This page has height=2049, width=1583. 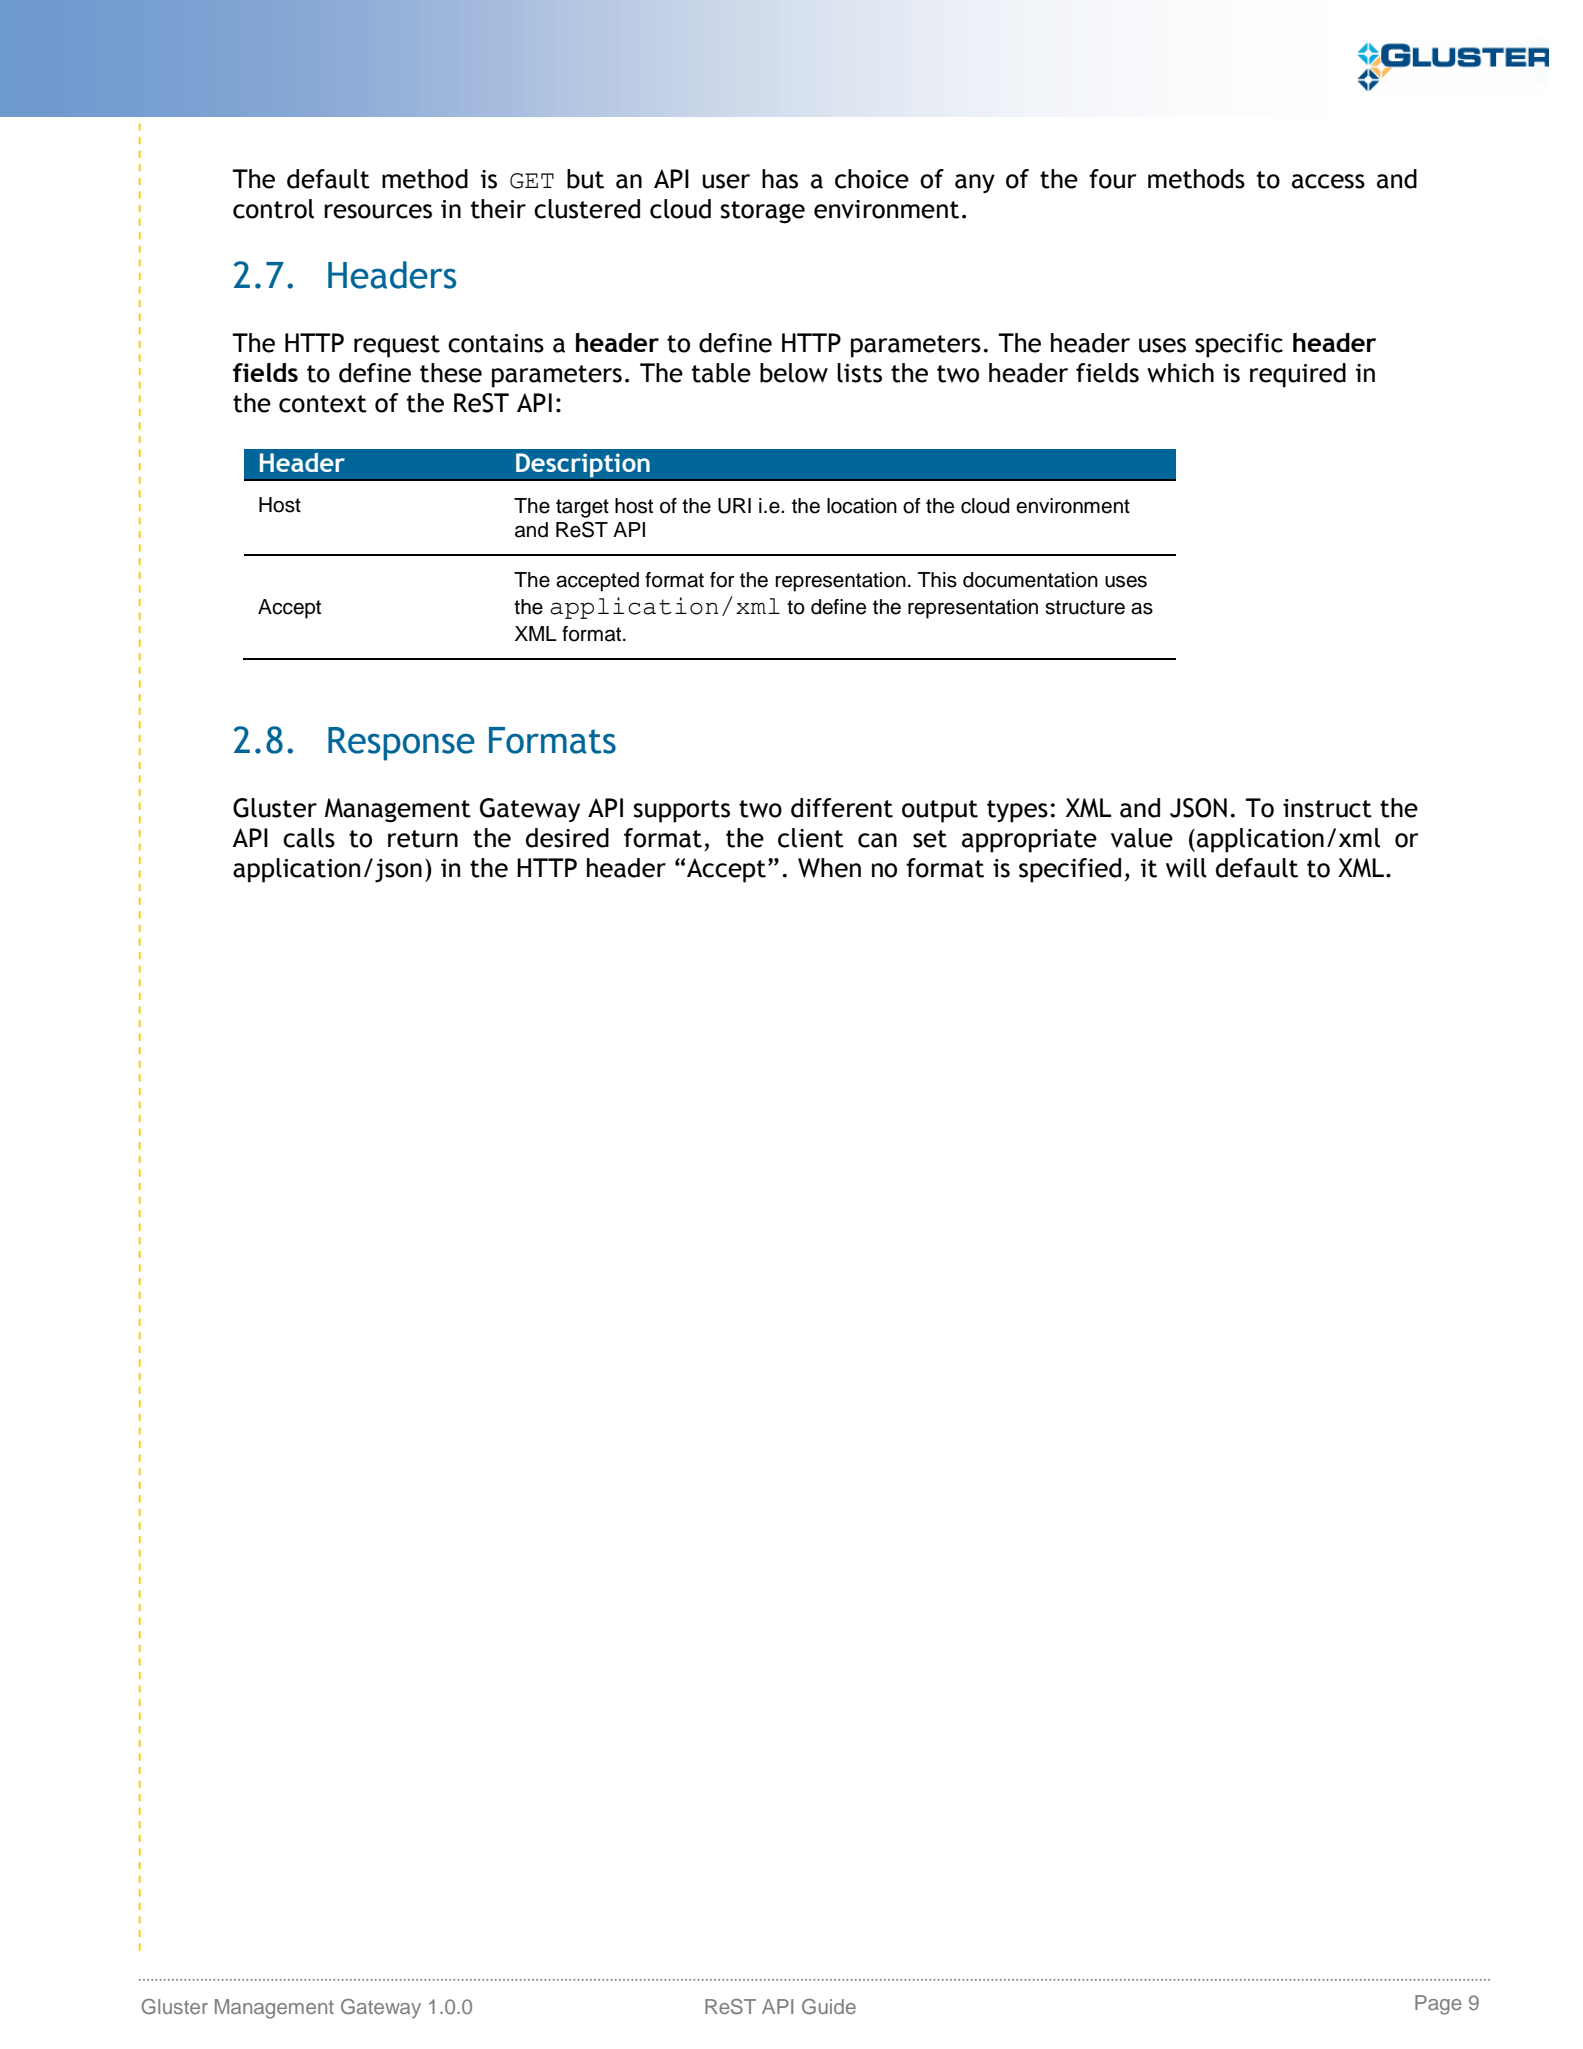 What do you see at coordinates (1438, 2005) in the page?
I see `Page` at bounding box center [1438, 2005].
